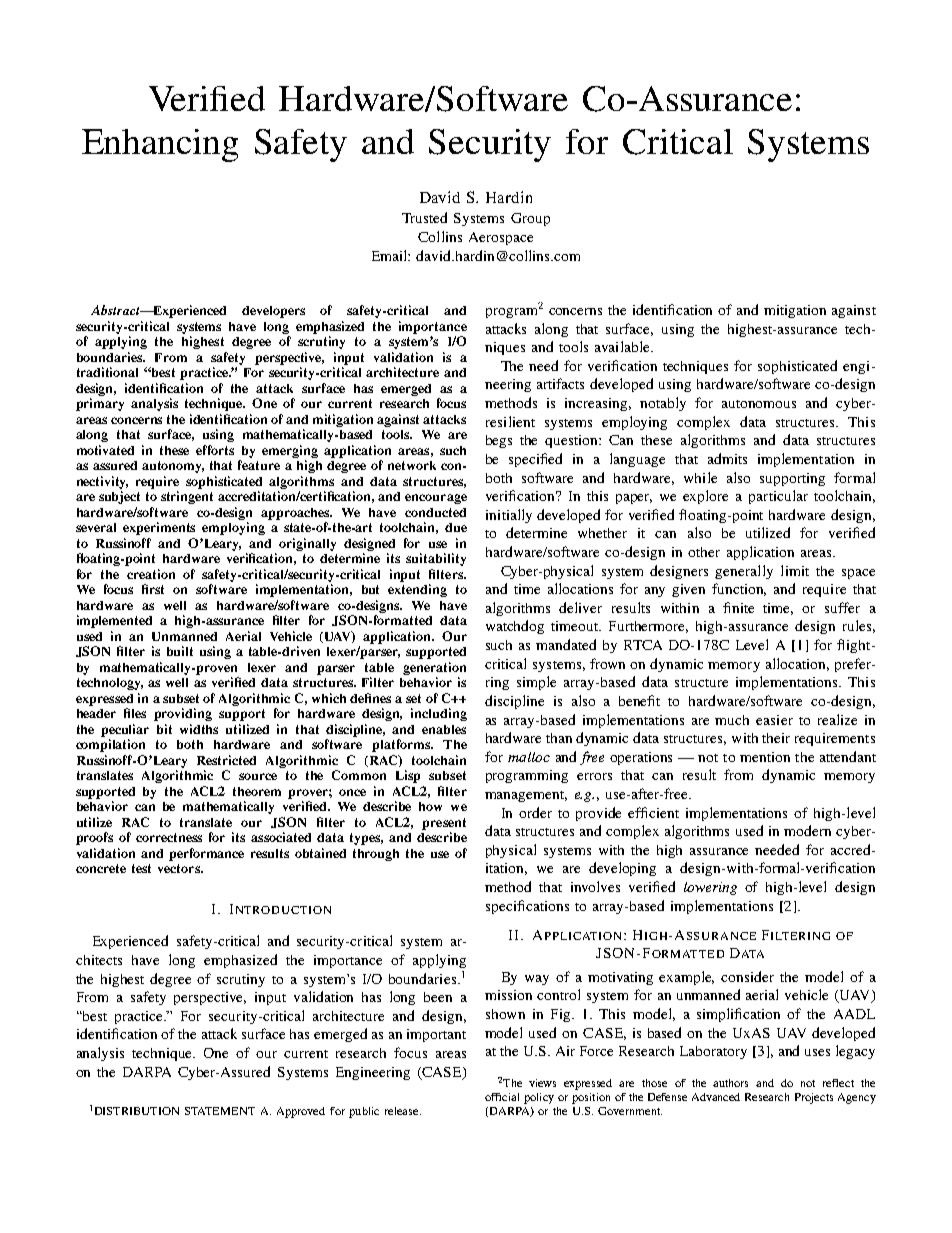 This image has height=1233, width=952. What do you see at coordinates (215, 450) in the image?
I see `efforts` at bounding box center [215, 450].
